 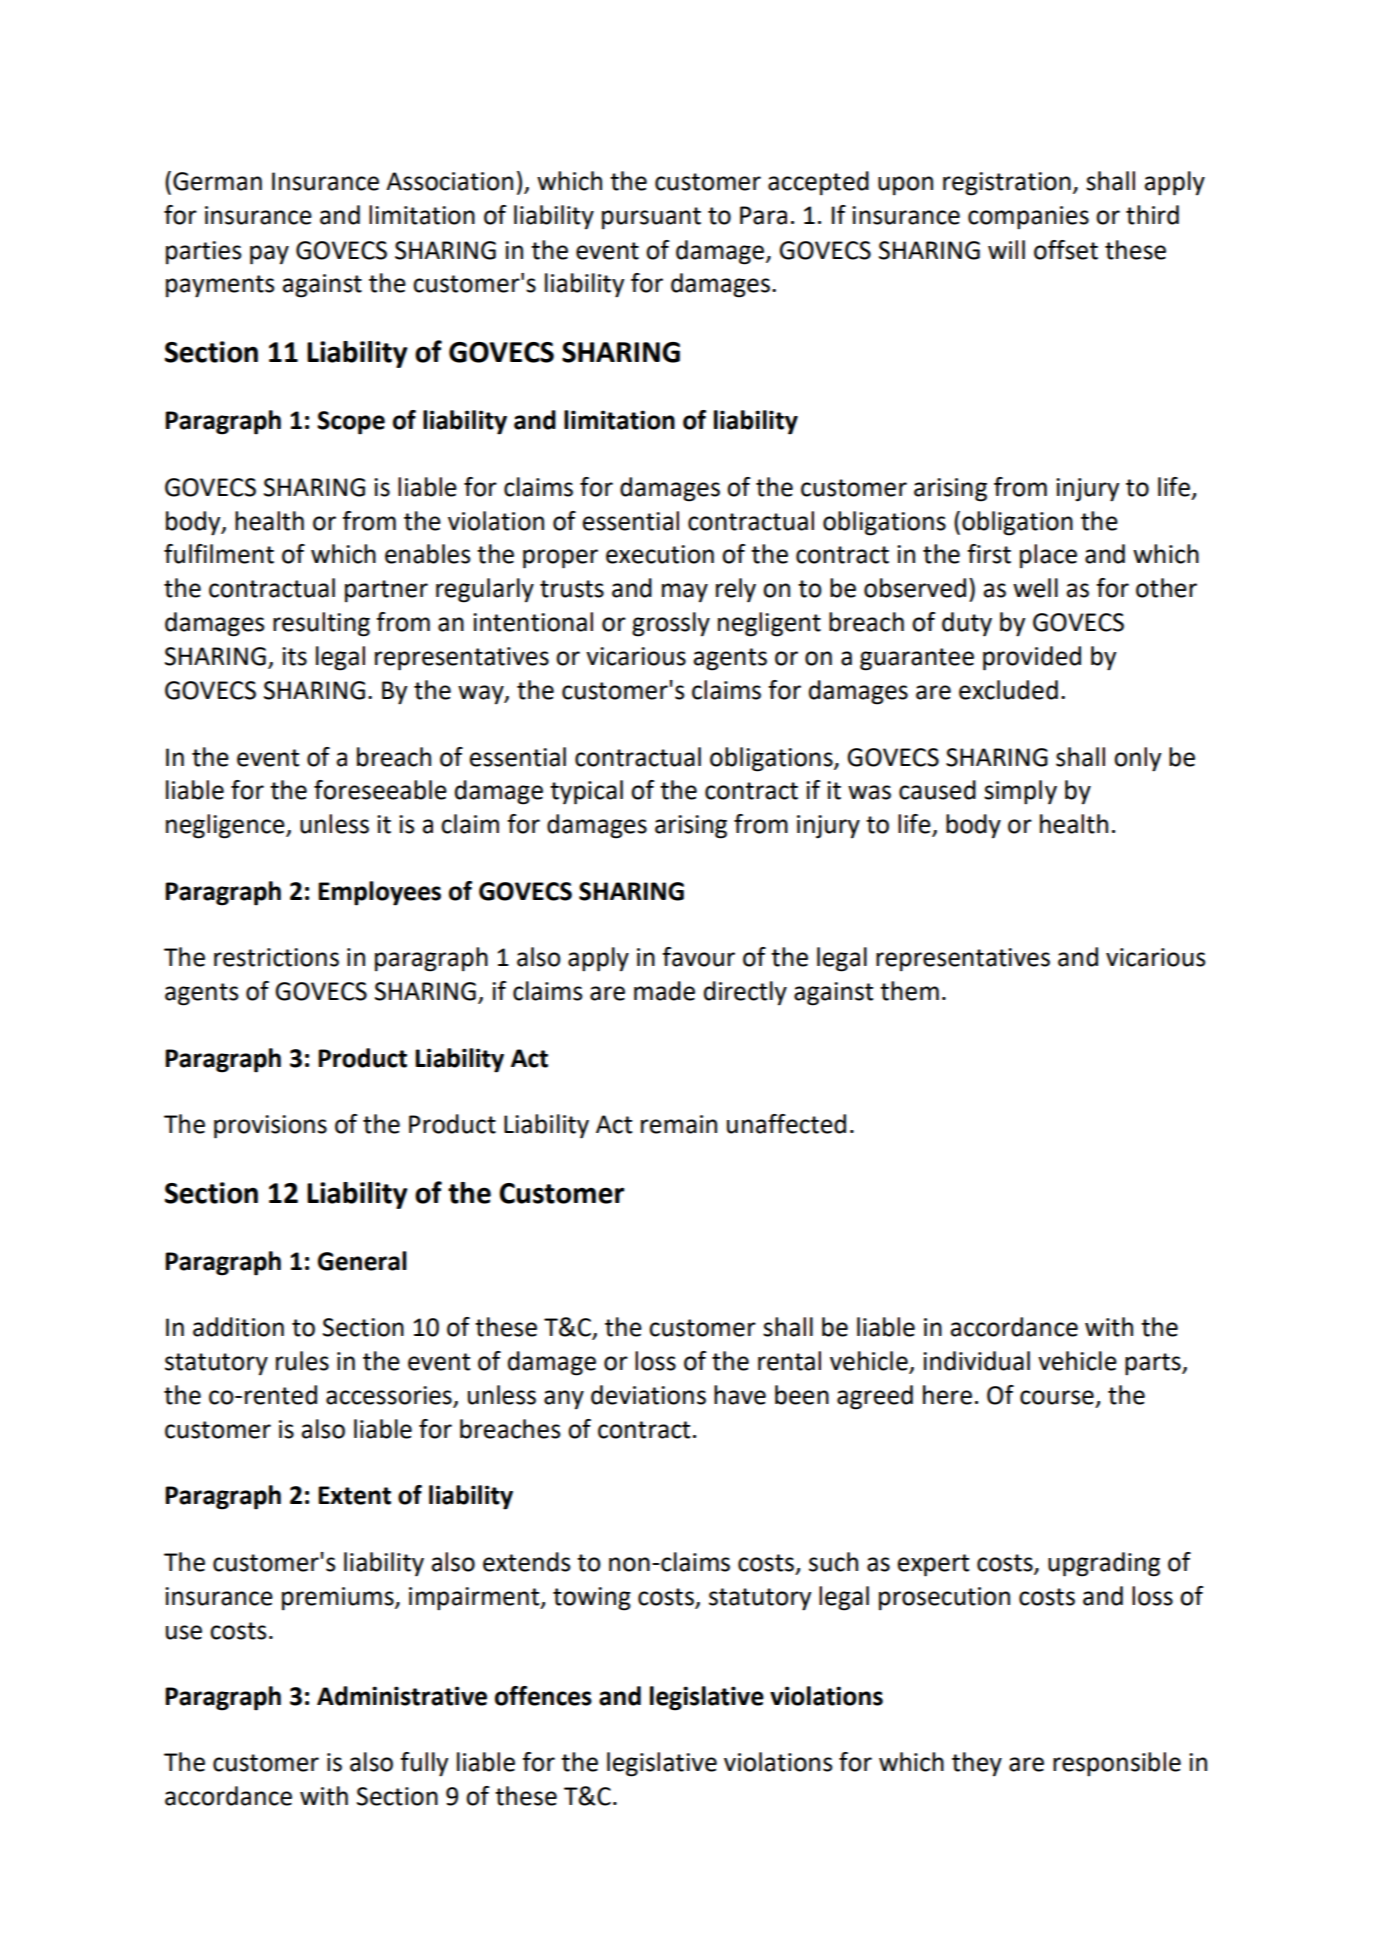 I want to click on restrictions, so click(x=276, y=957).
